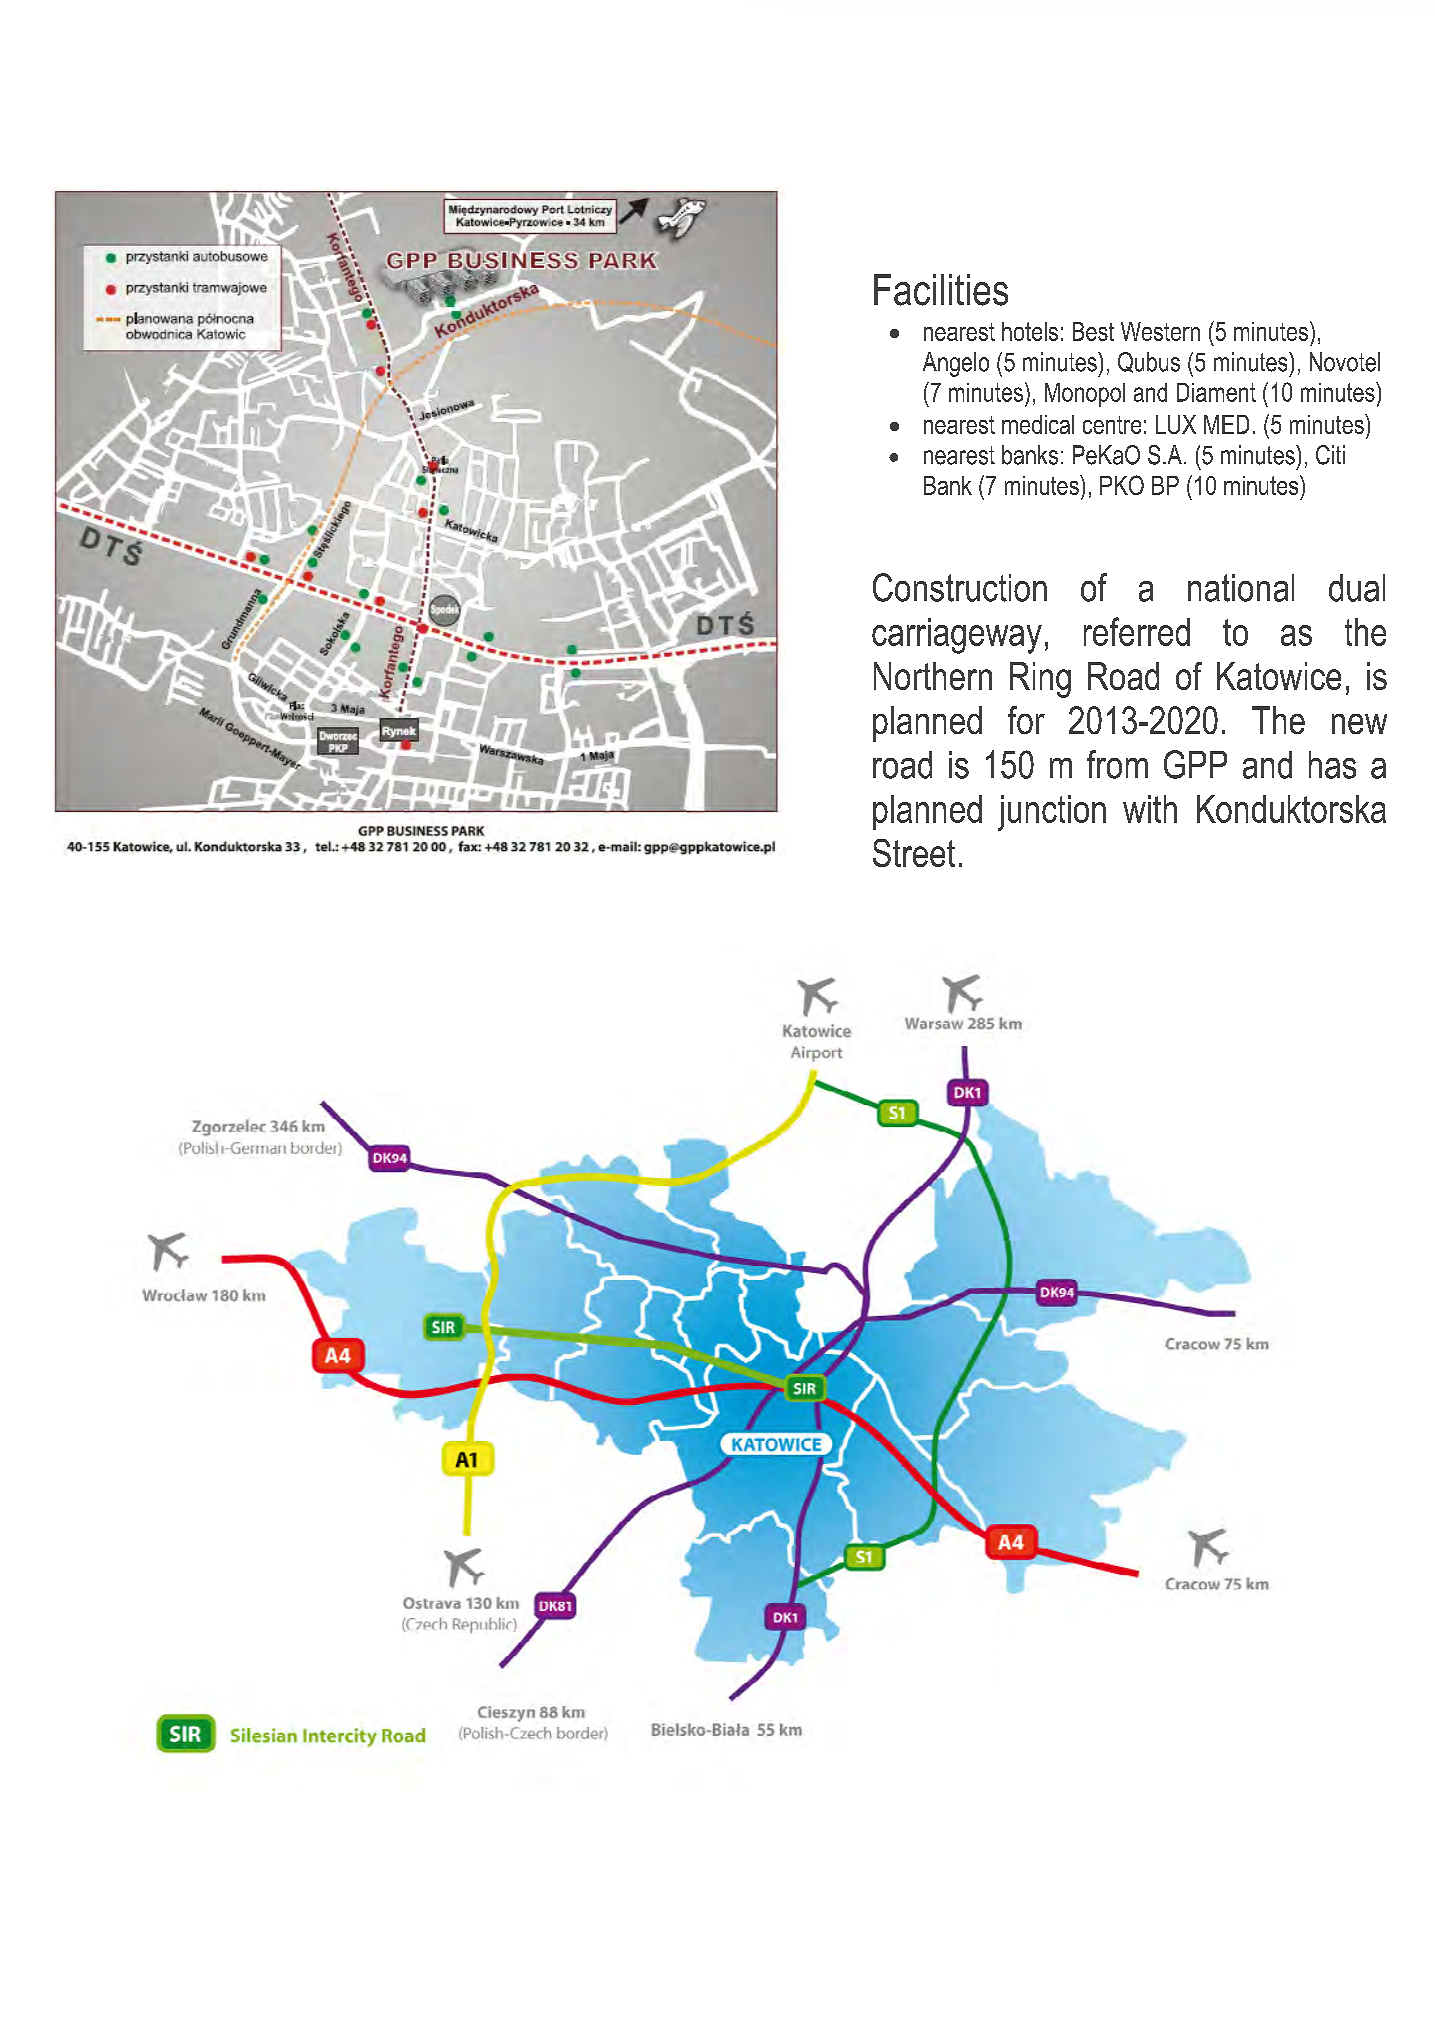  Describe the element at coordinates (1330, 455) in the document. I see `Citi` at that location.
